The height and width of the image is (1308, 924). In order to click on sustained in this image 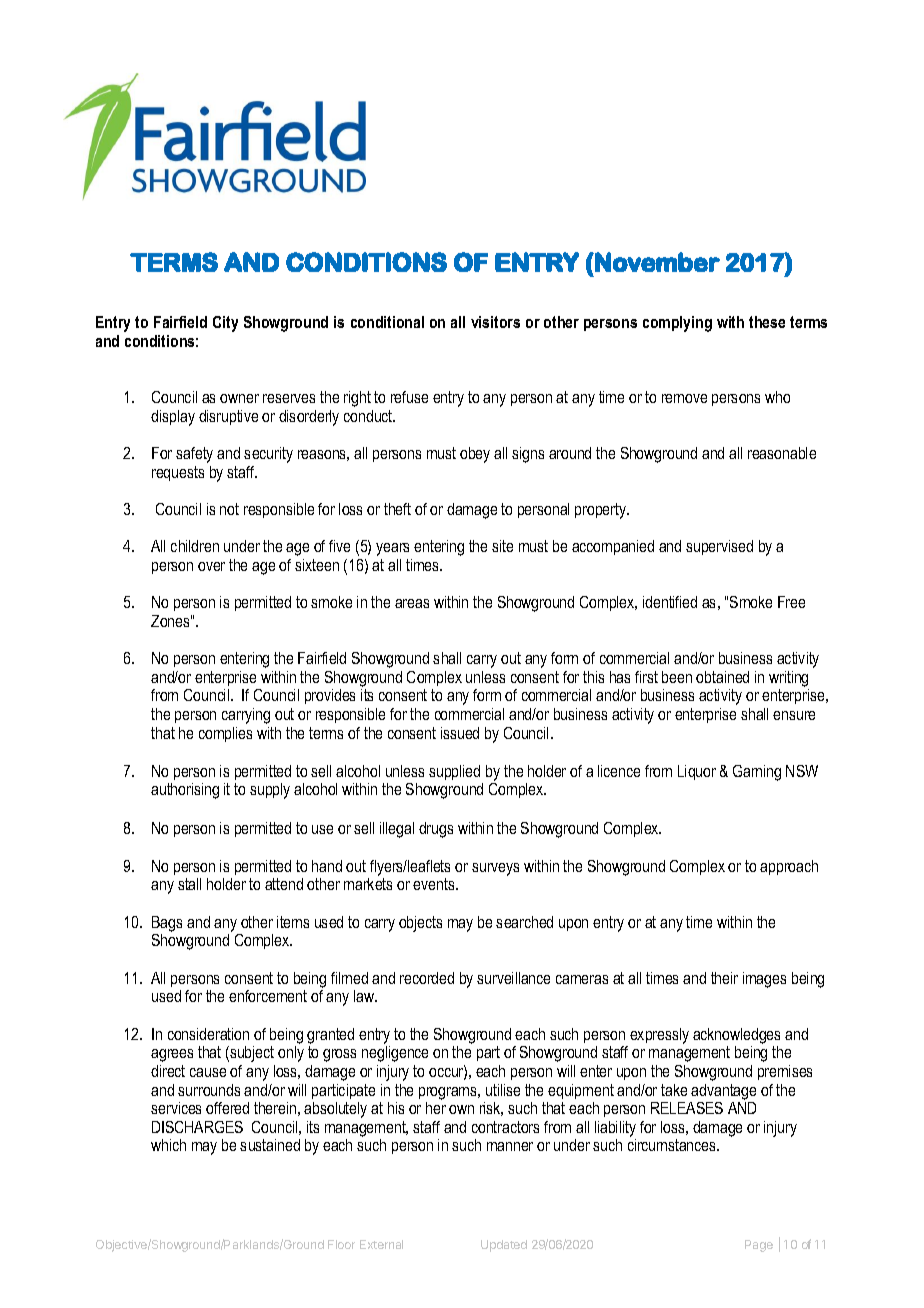, I will do `click(270, 1145)`.
